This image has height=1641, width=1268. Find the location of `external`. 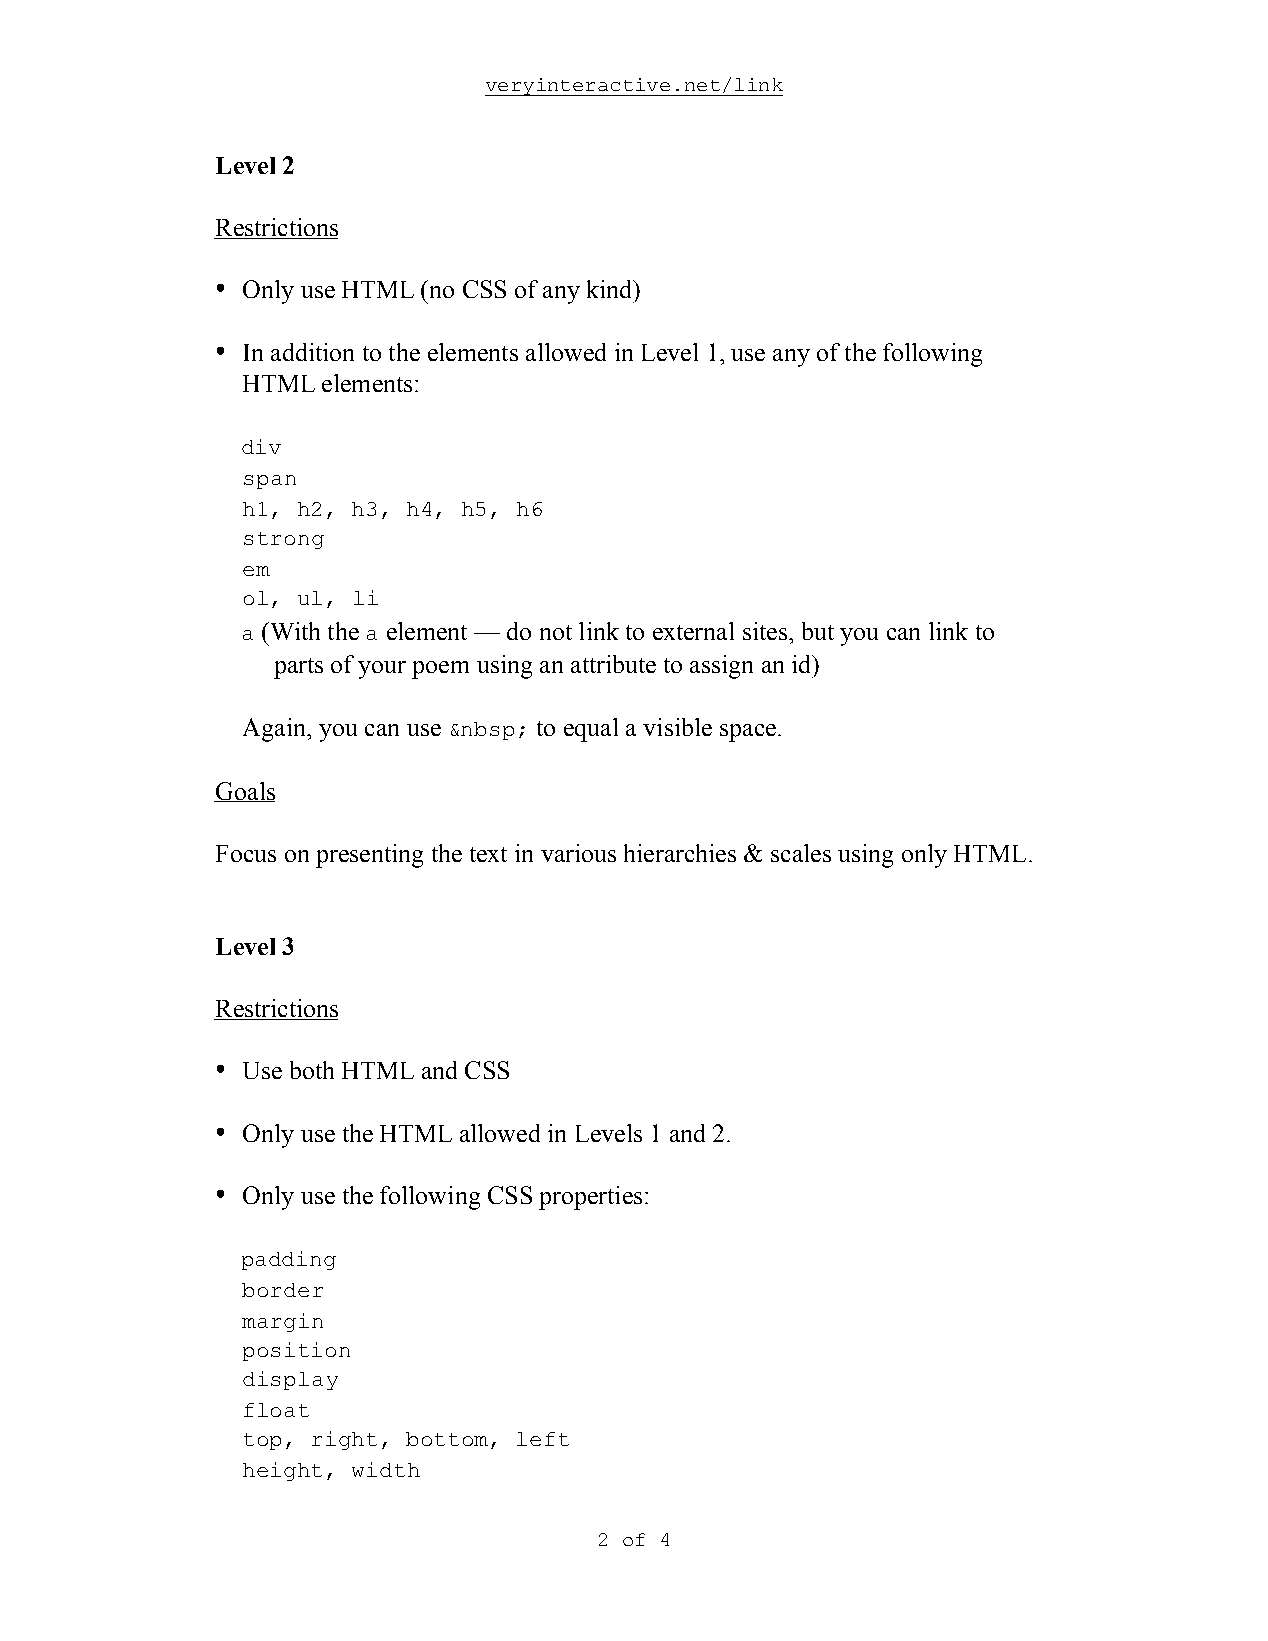

external is located at coordinates (693, 631).
